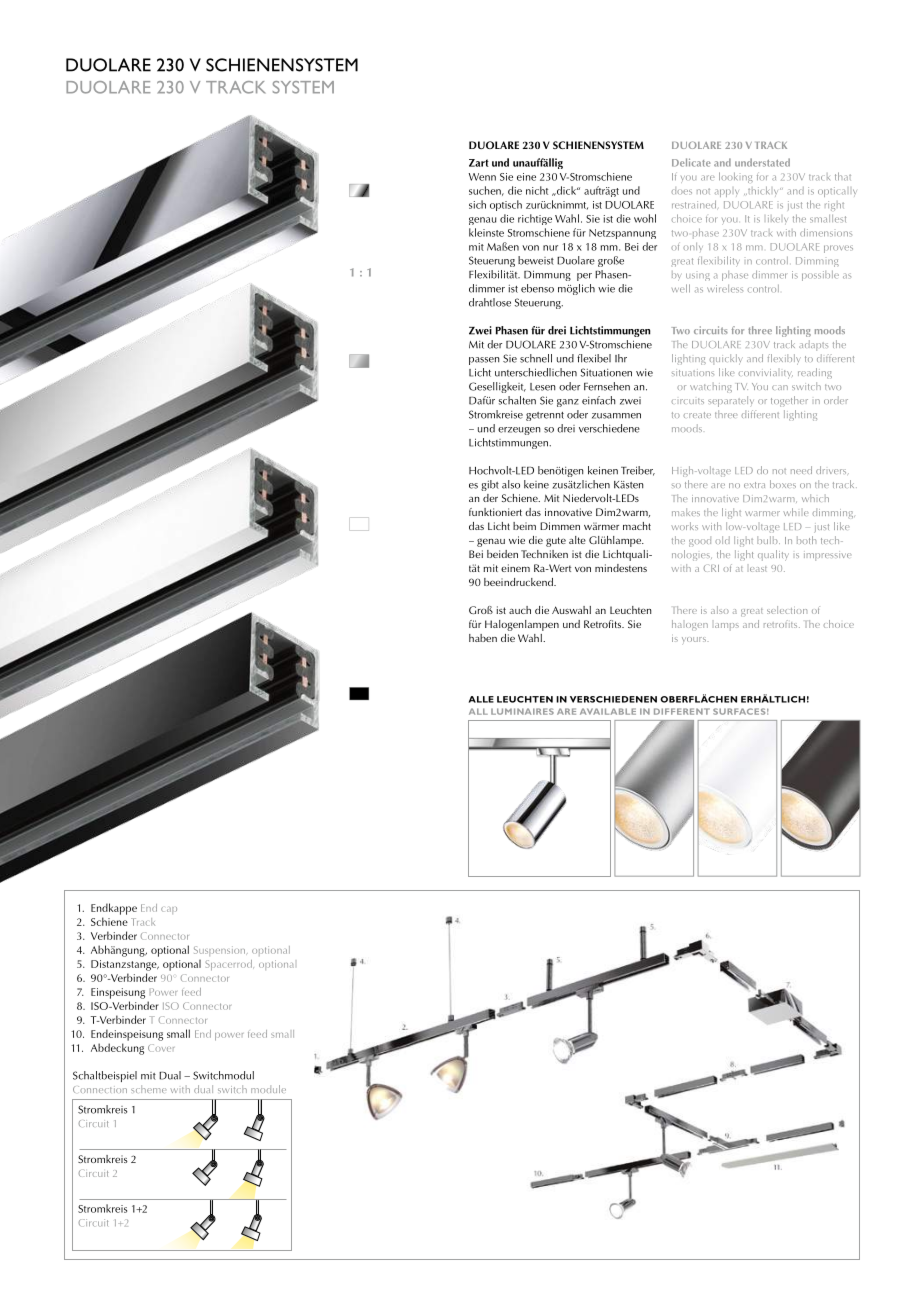 This screenshot has height=1308, width=924. What do you see at coordinates (765, 374) in the screenshot?
I see `conviviality` at bounding box center [765, 374].
